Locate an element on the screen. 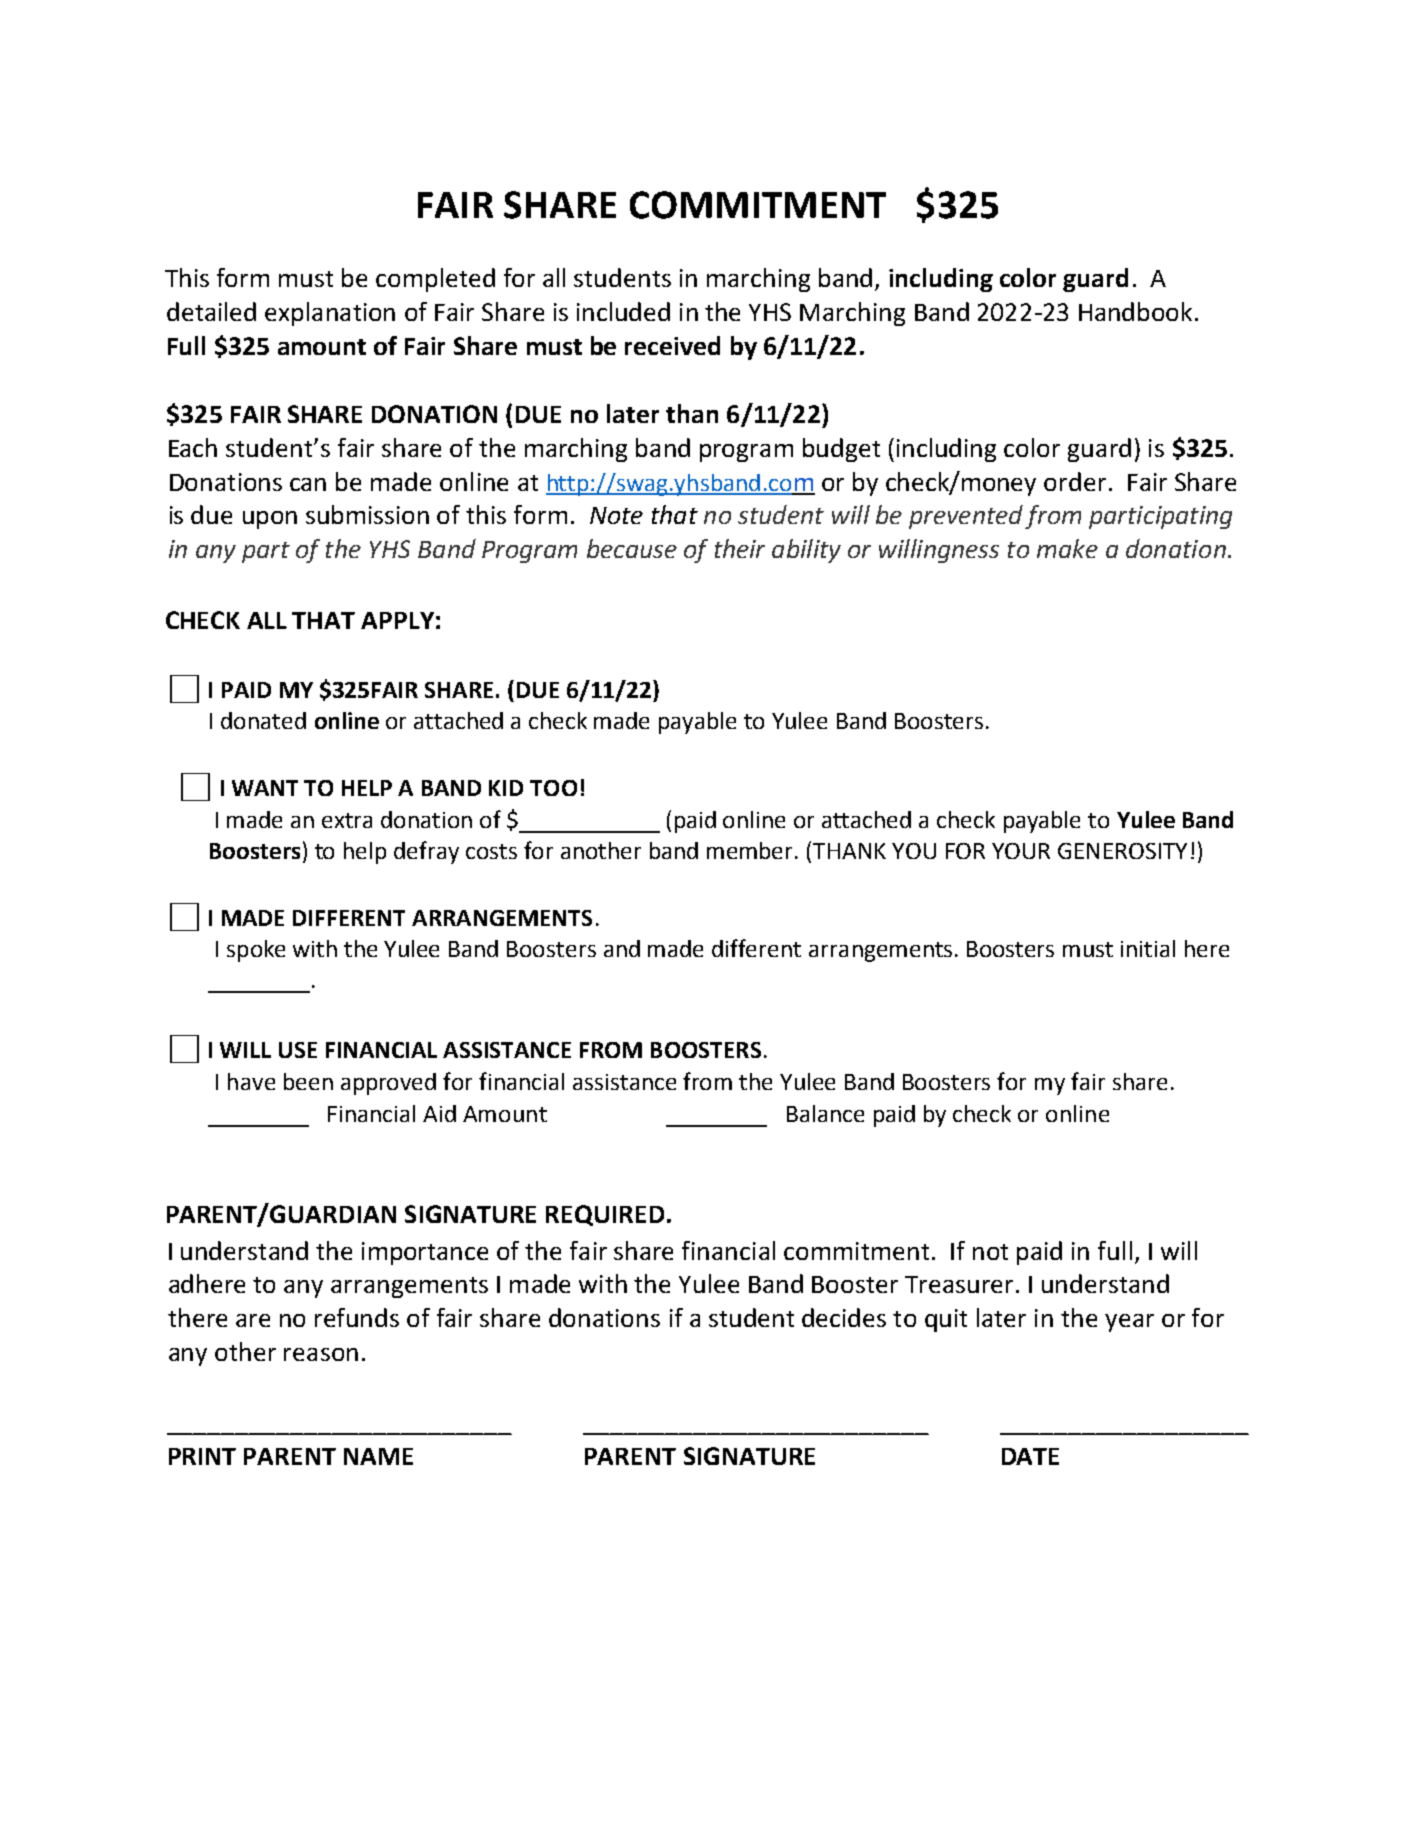 The width and height of the screenshot is (1416, 1832). been is located at coordinates (308, 1081).
